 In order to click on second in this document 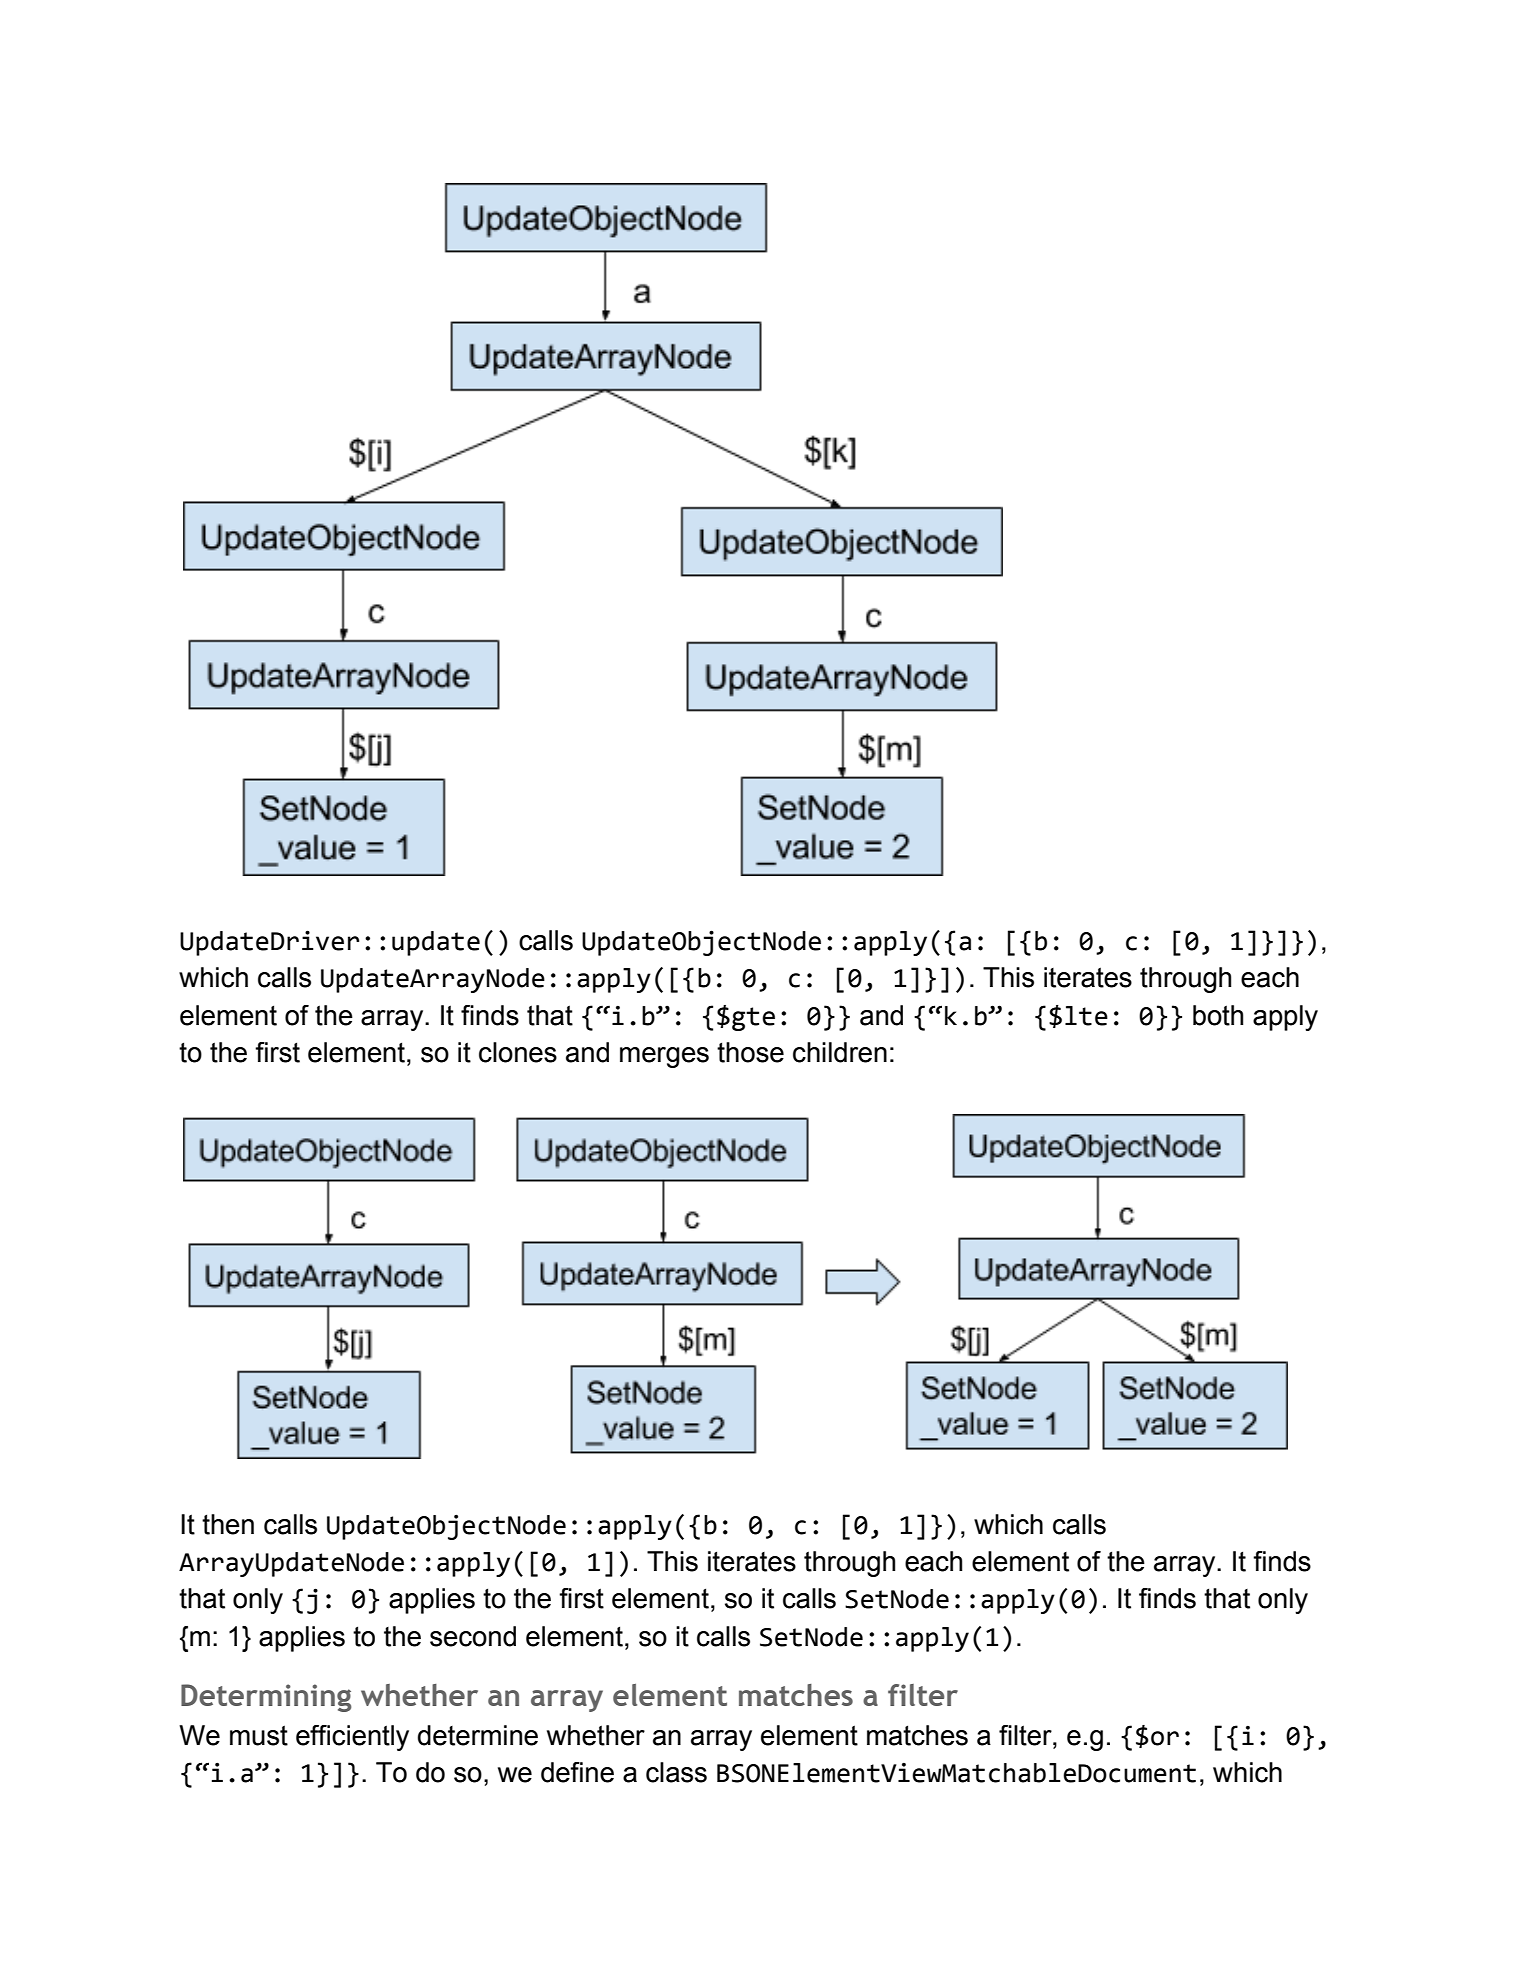, I will do `click(473, 1636)`.
